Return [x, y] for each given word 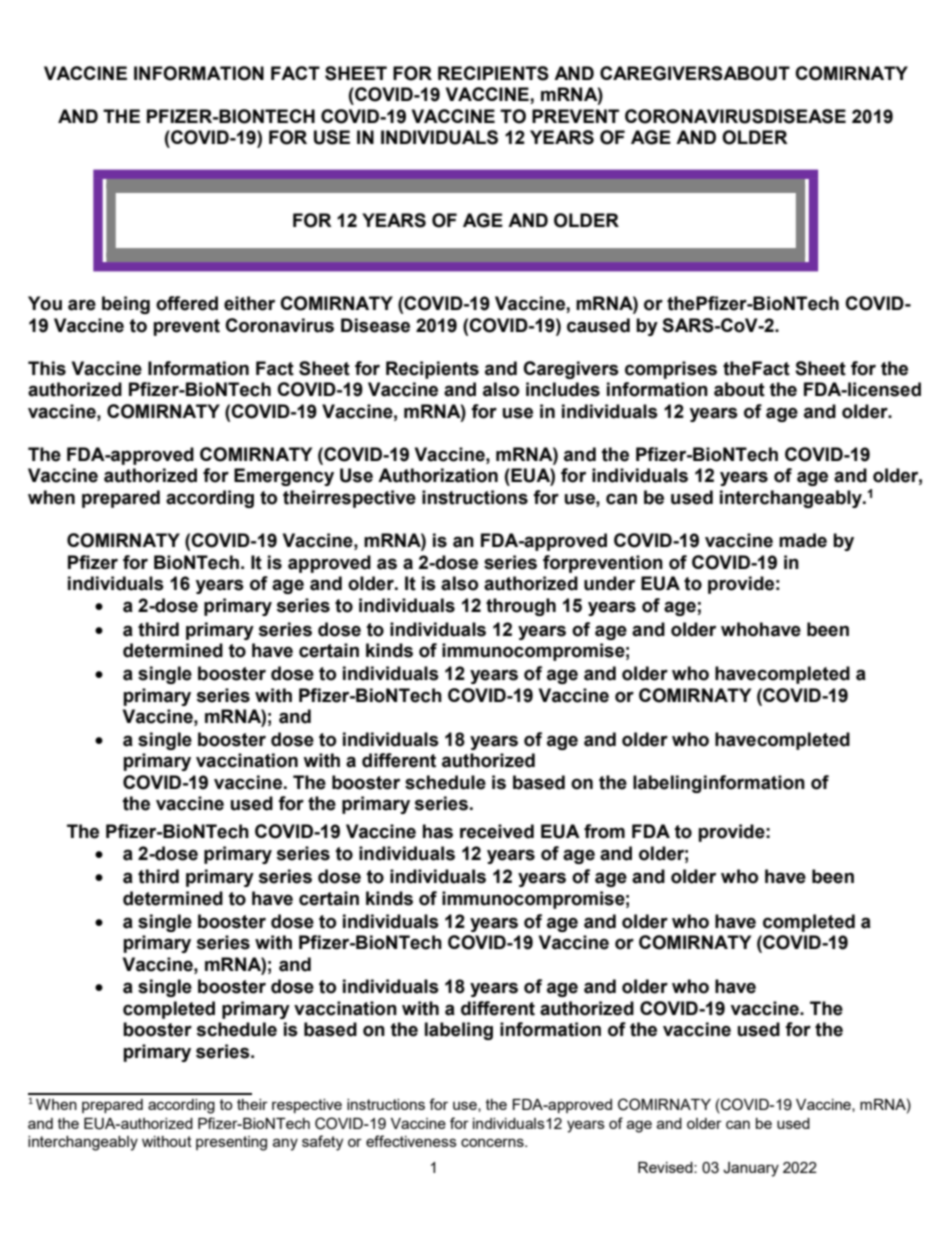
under [609, 583]
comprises [671, 370]
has [438, 831]
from [604, 831]
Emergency [284, 477]
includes [563, 389]
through [521, 607]
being [126, 305]
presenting [231, 1143]
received [497, 831]
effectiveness [411, 1141]
